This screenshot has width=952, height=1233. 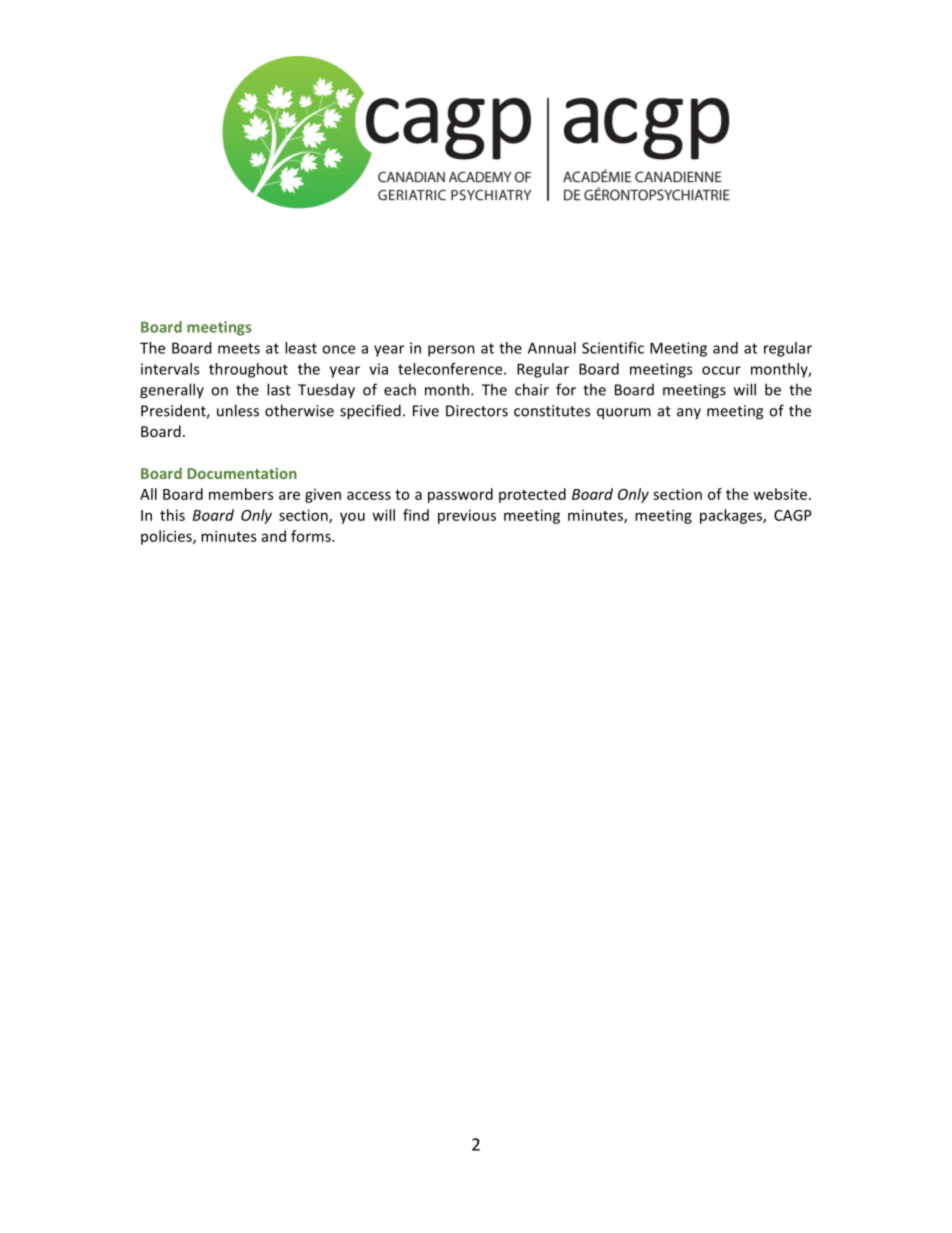 What do you see at coordinates (451, 351) in the screenshot?
I see `person` at bounding box center [451, 351].
